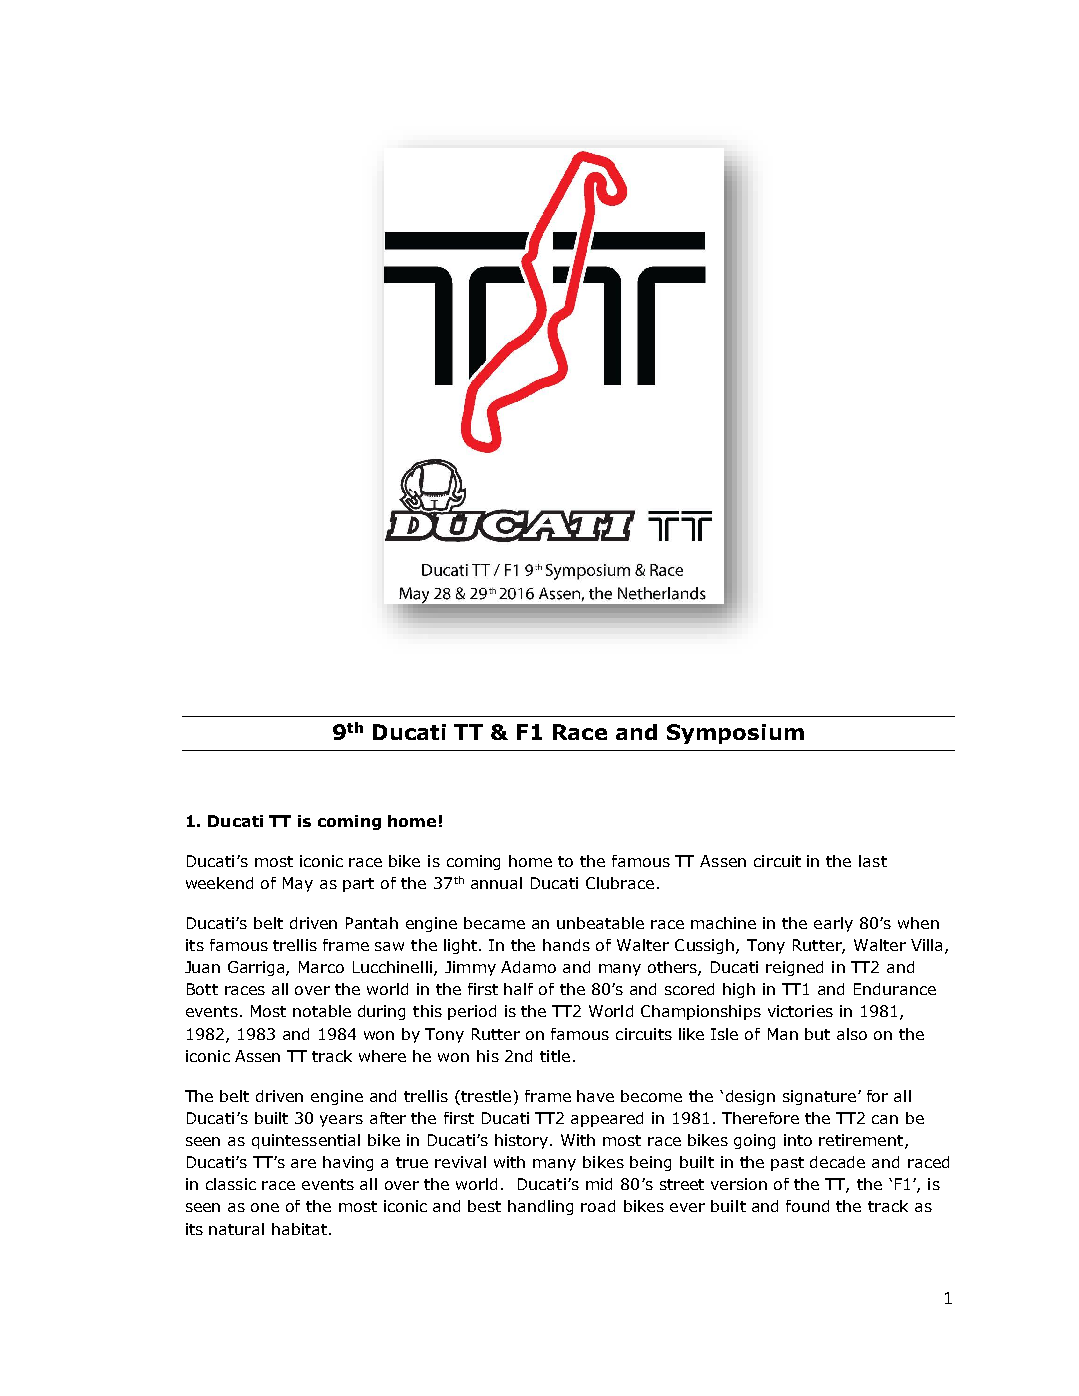 This screenshot has width=1079, height=1396. Describe the element at coordinates (819, 1097) in the screenshot. I see `signature` at that location.
